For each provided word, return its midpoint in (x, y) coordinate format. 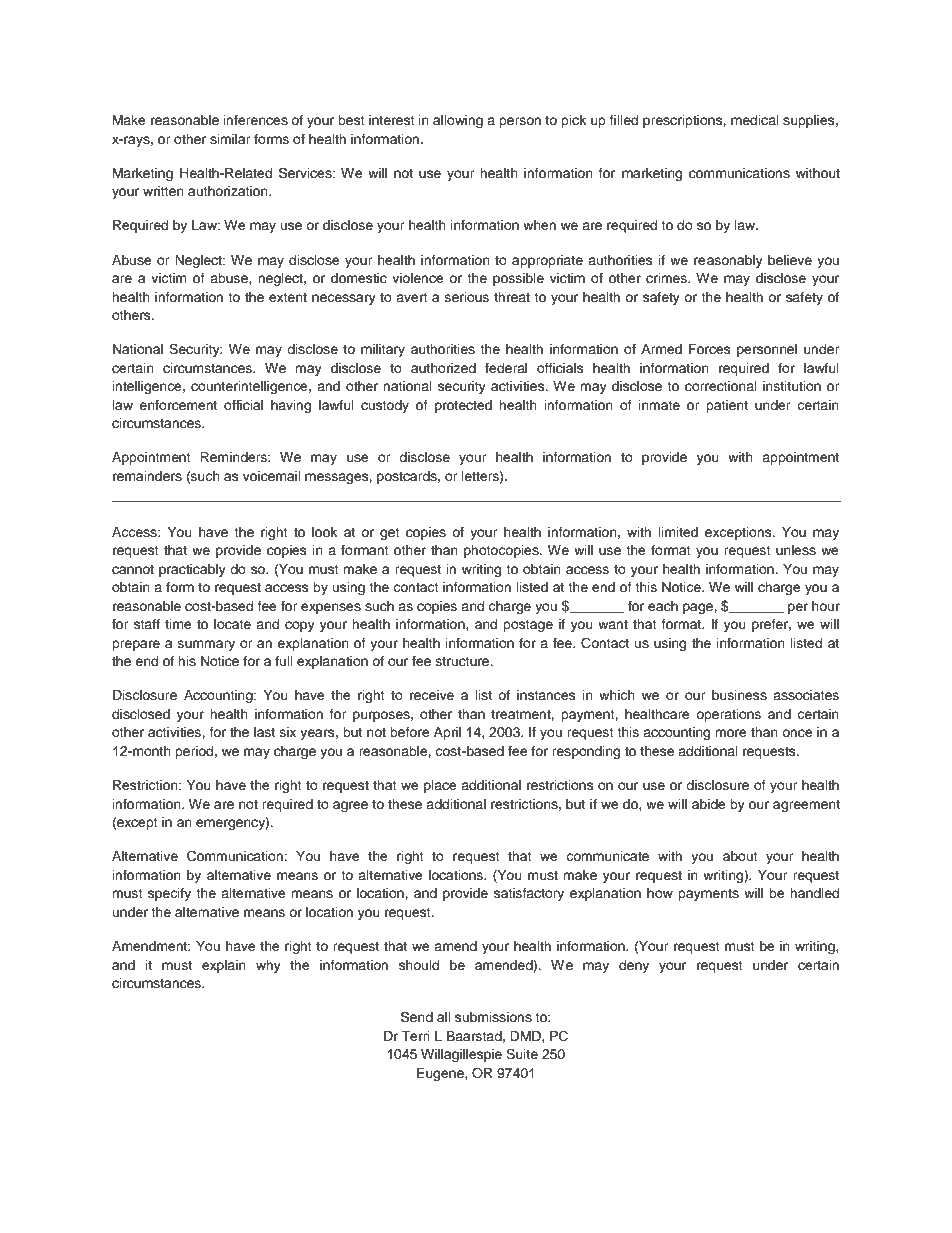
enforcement (178, 405)
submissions (493, 1017)
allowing (458, 121)
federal (506, 368)
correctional (721, 386)
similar (230, 139)
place (440, 786)
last (264, 732)
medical (755, 120)
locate (232, 624)
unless (796, 550)
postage (528, 626)
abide (709, 804)
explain (224, 966)
